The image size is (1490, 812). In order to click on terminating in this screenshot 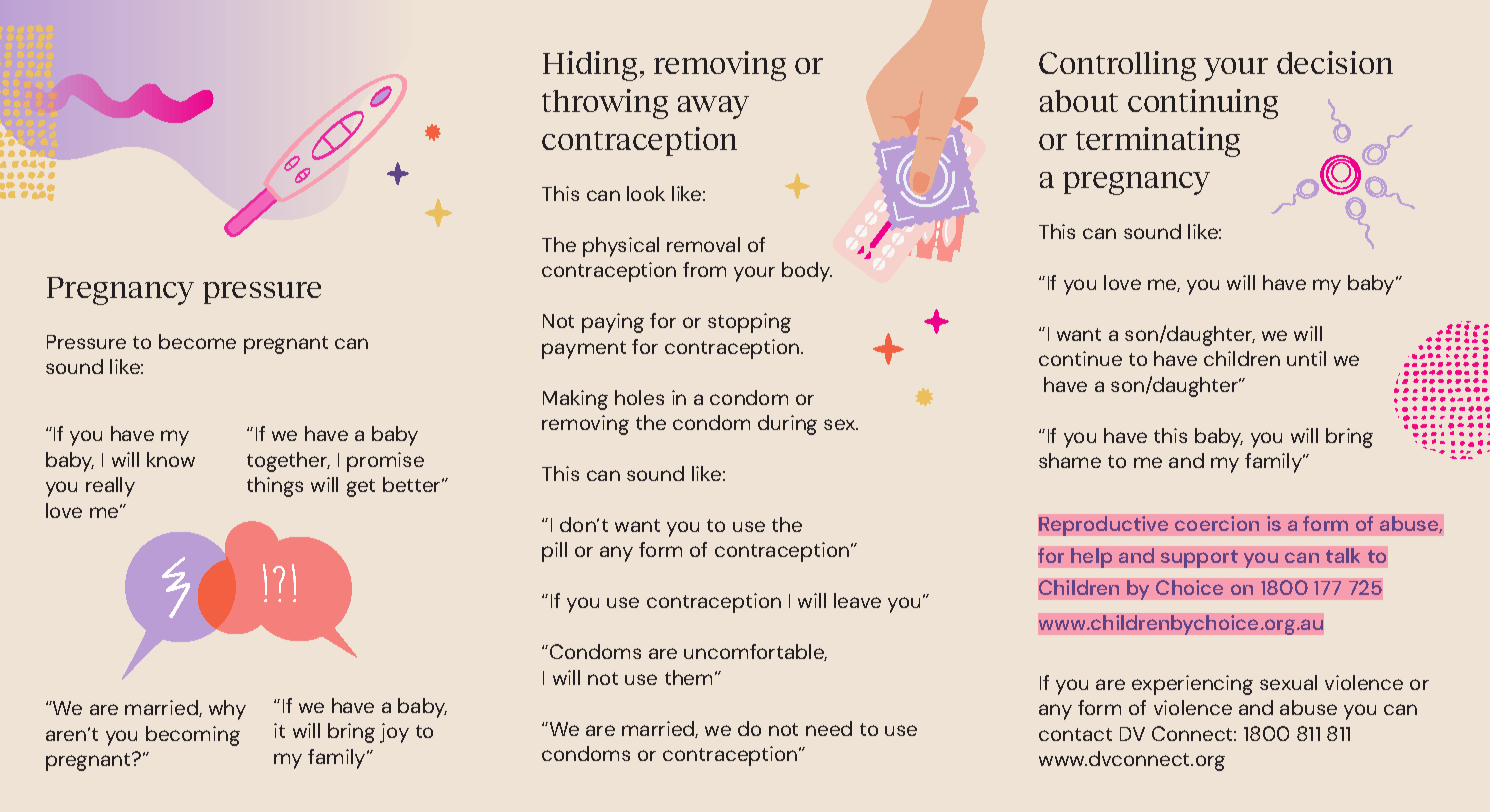, I will do `click(1158, 142)`.
